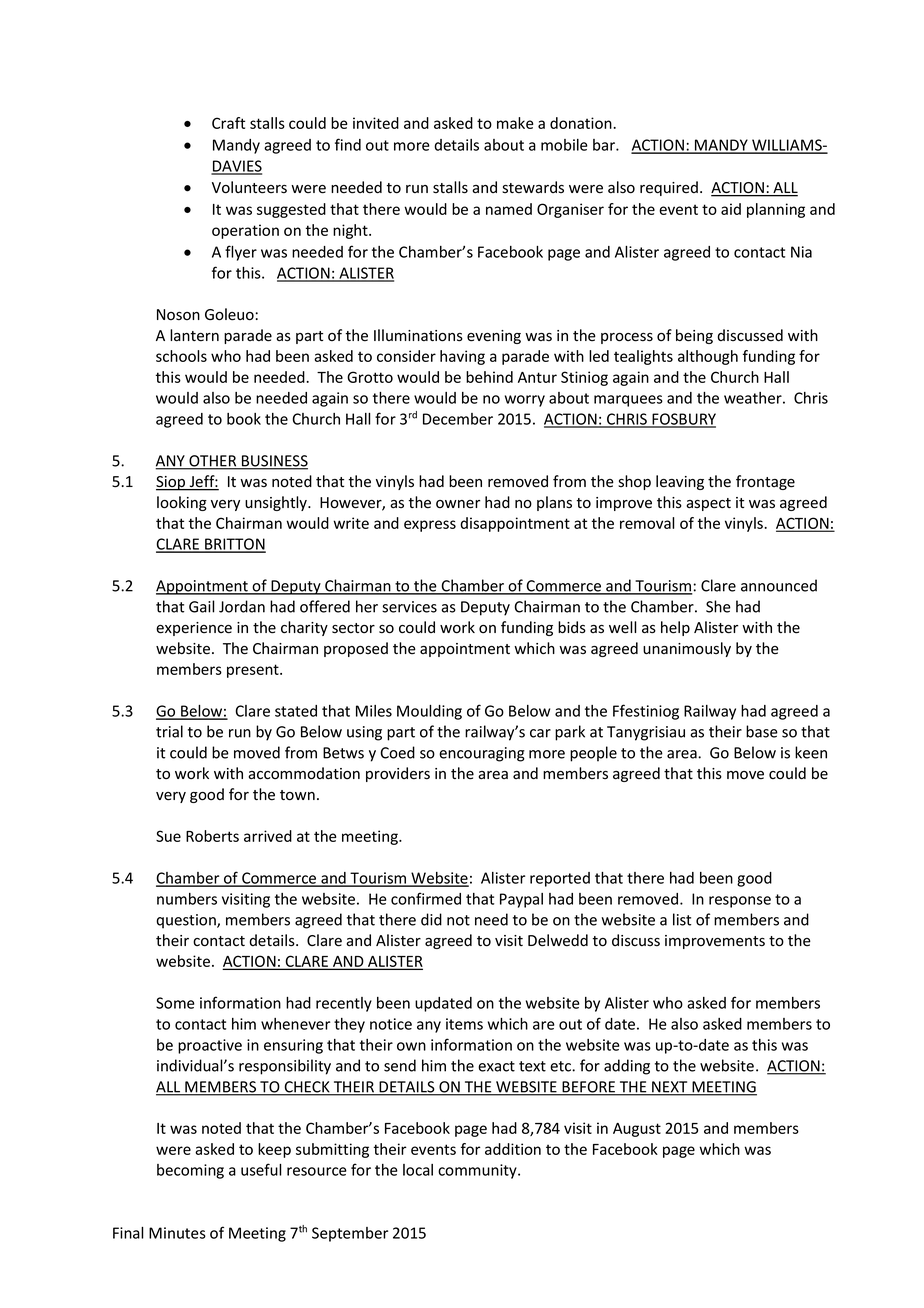 The image size is (924, 1308). I want to click on make, so click(515, 123).
